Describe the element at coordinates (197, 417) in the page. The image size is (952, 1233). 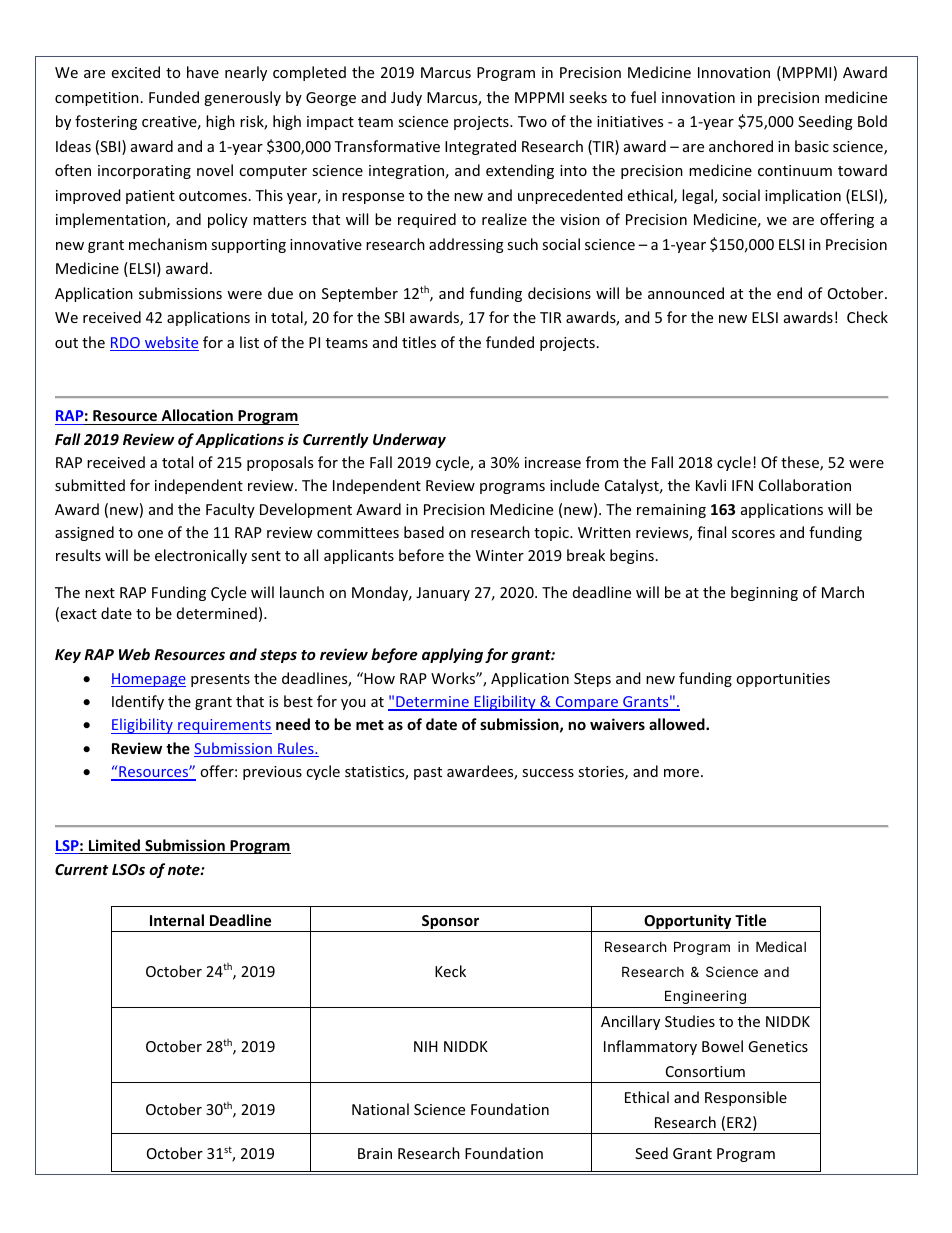
I see `Allocation` at that location.
